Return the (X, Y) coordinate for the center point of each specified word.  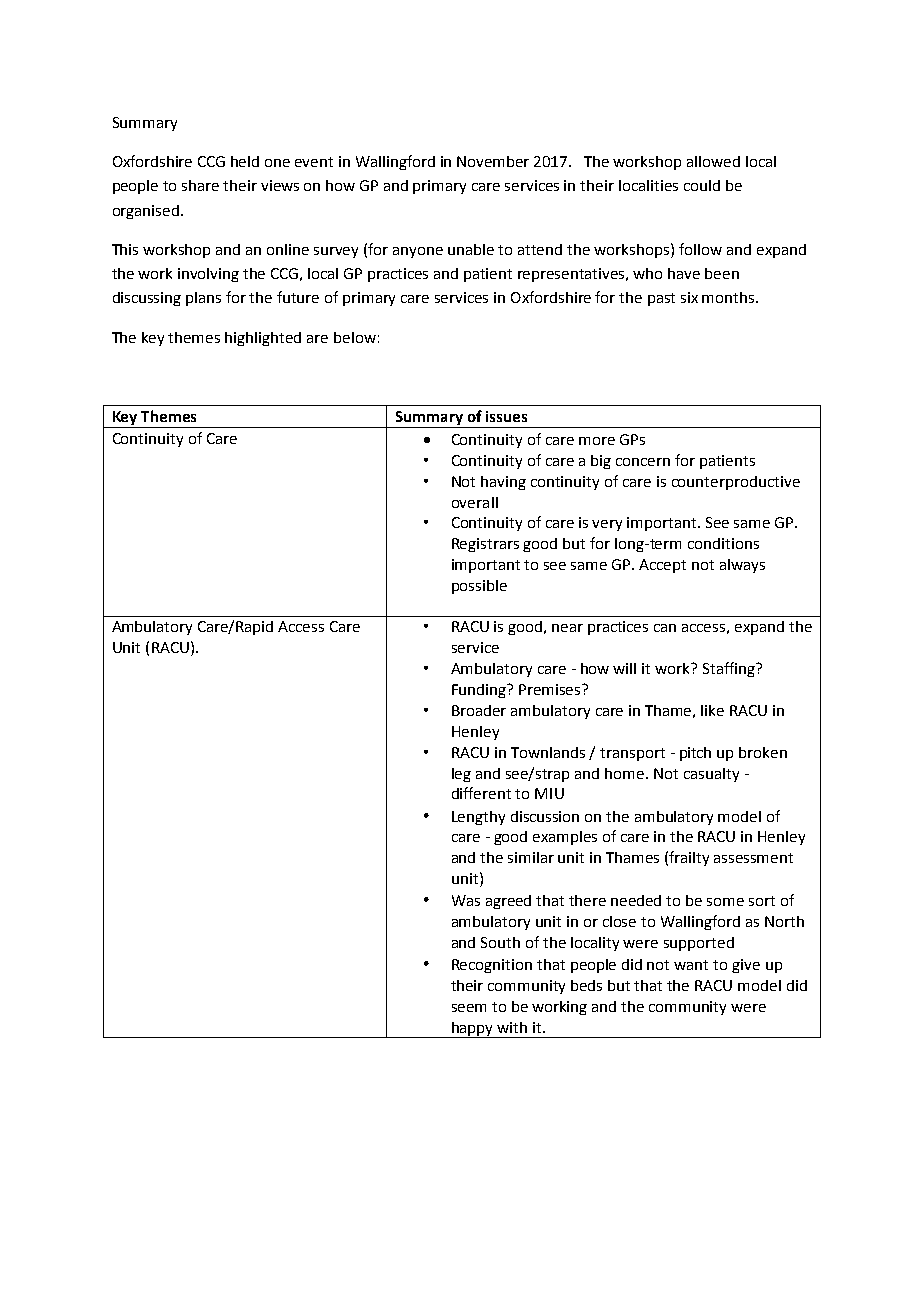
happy (473, 1030)
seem (469, 1008)
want (691, 965)
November (493, 161)
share (200, 185)
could (702, 185)
